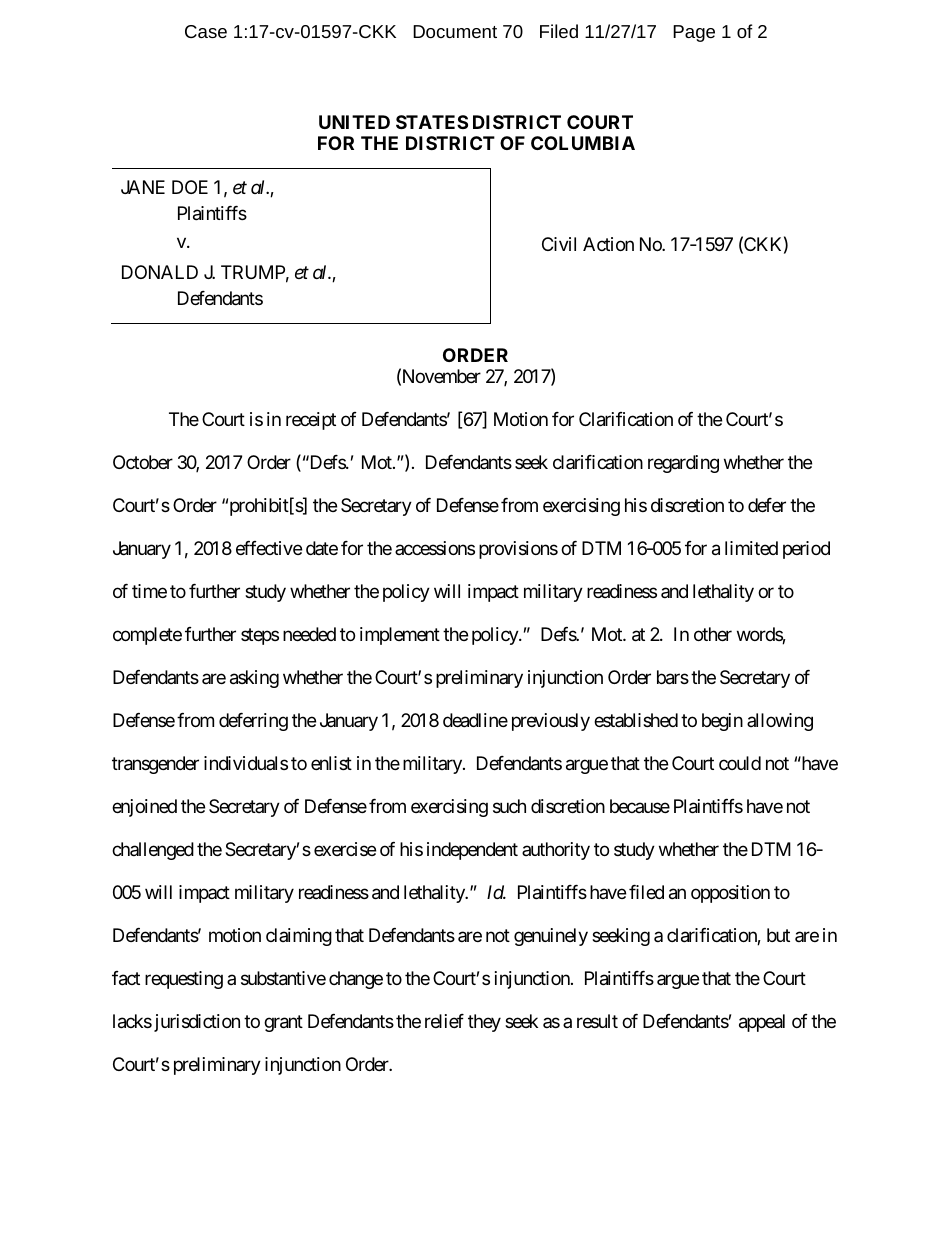 This image has width=952, height=1233. Describe the element at coordinates (311, 421) in the image. I see `receipt` at that location.
